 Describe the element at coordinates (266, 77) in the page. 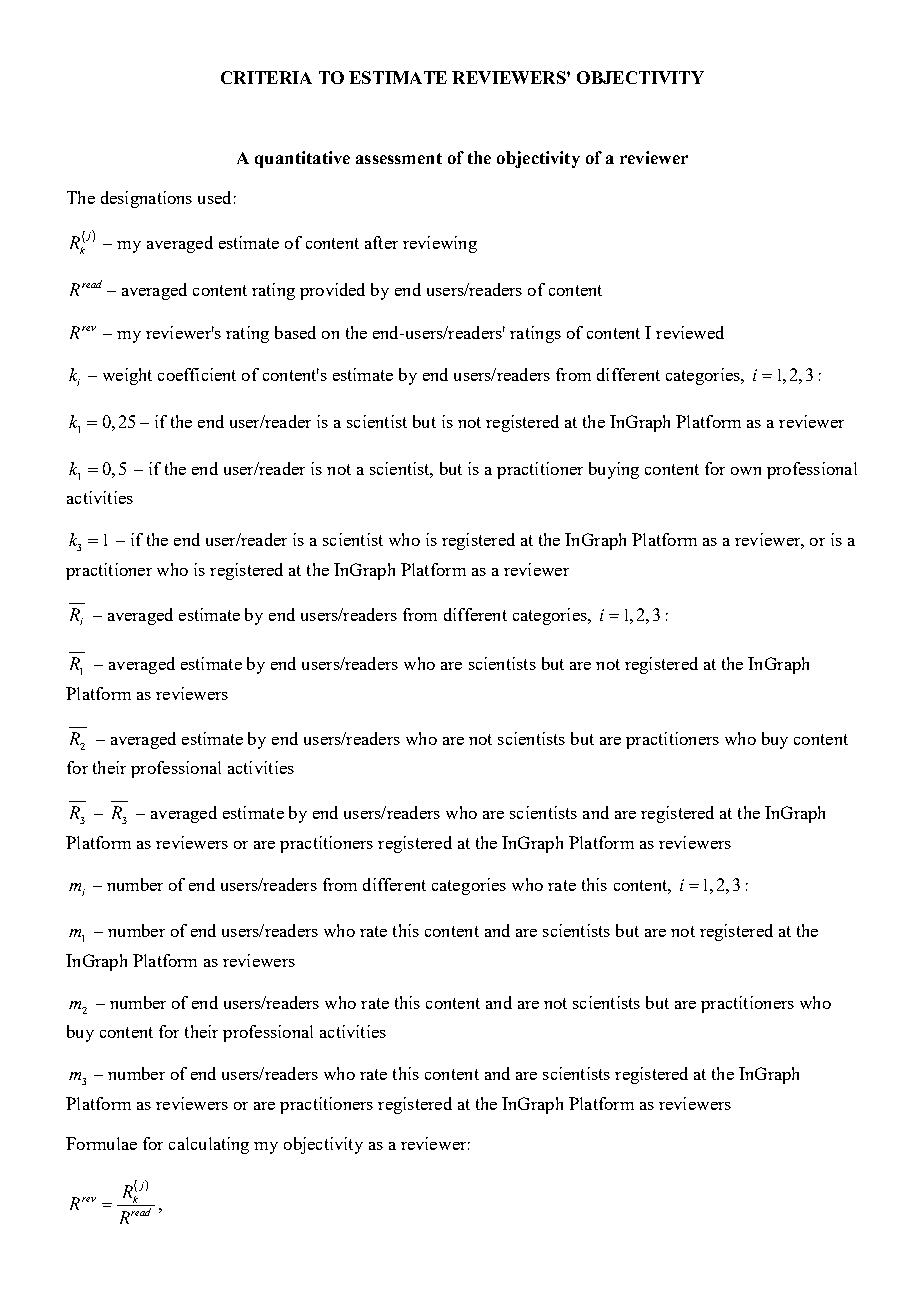

I see `CRITERIA` at that location.
